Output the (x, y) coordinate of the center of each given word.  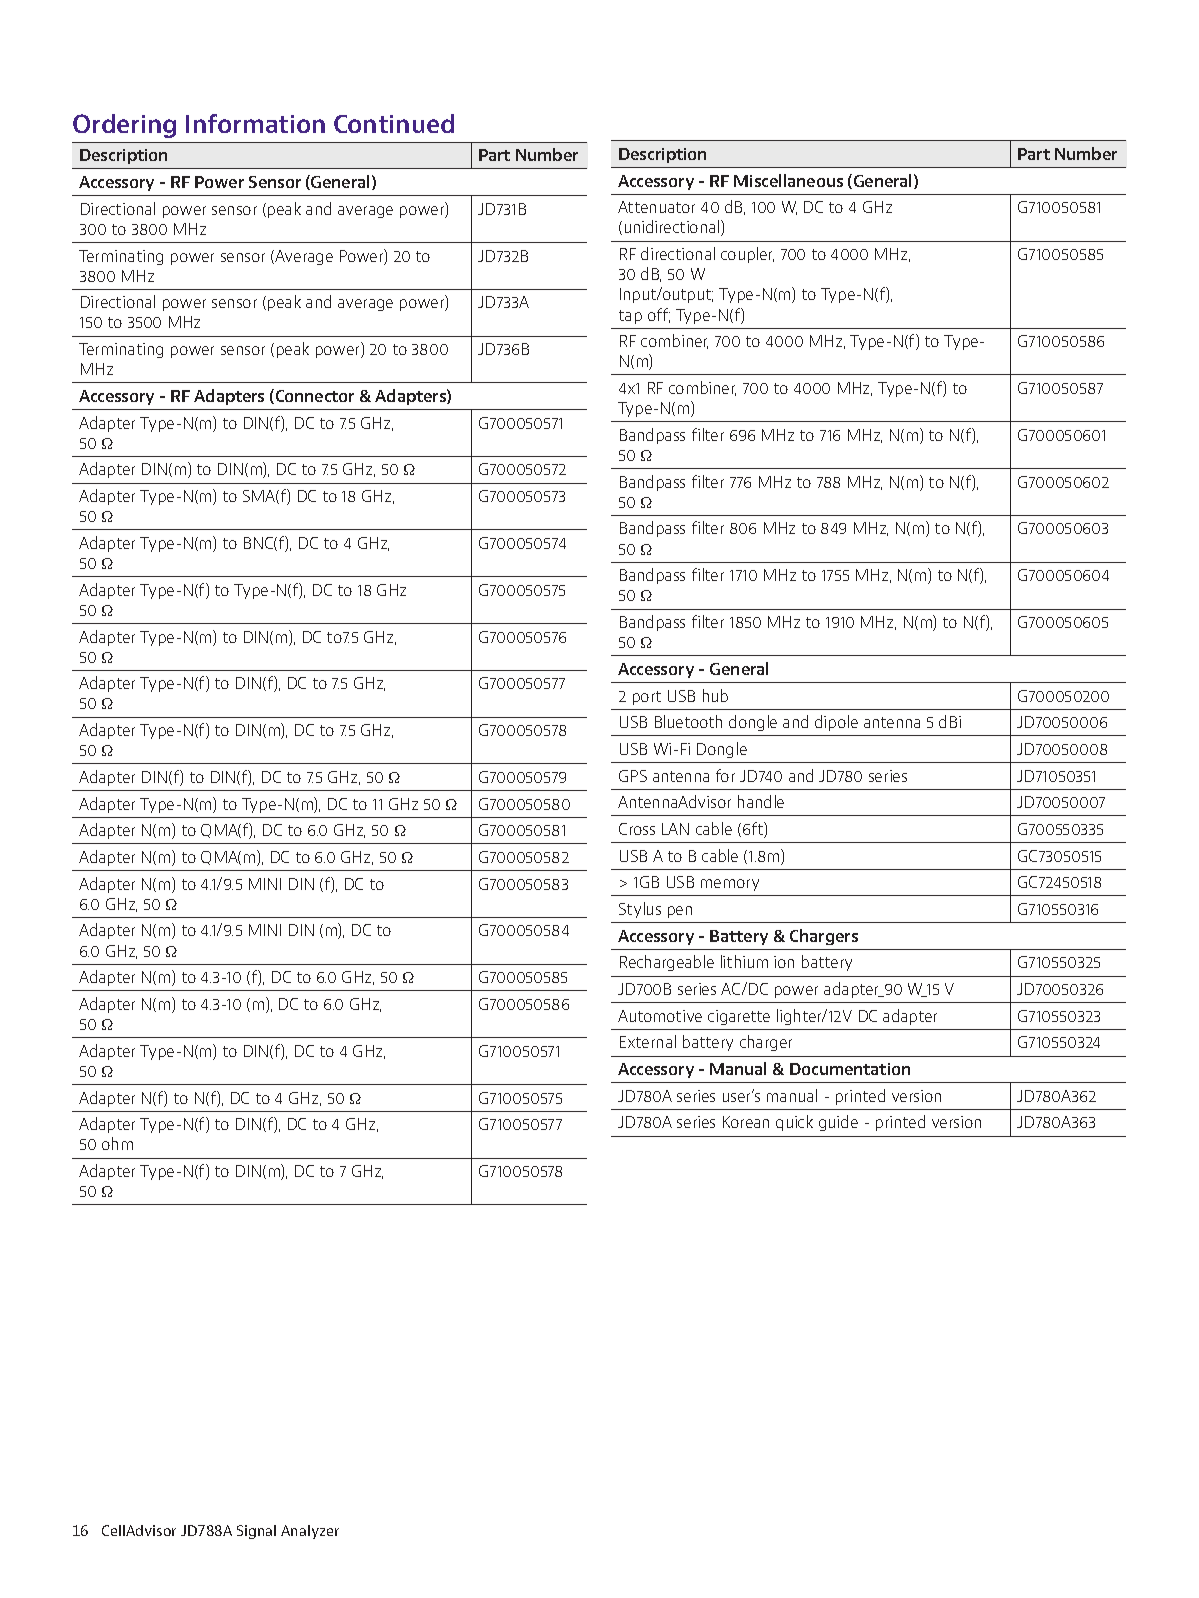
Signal (256, 1532)
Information (255, 123)
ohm (117, 1143)
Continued (394, 123)
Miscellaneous (788, 180)
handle (761, 801)
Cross (637, 829)
